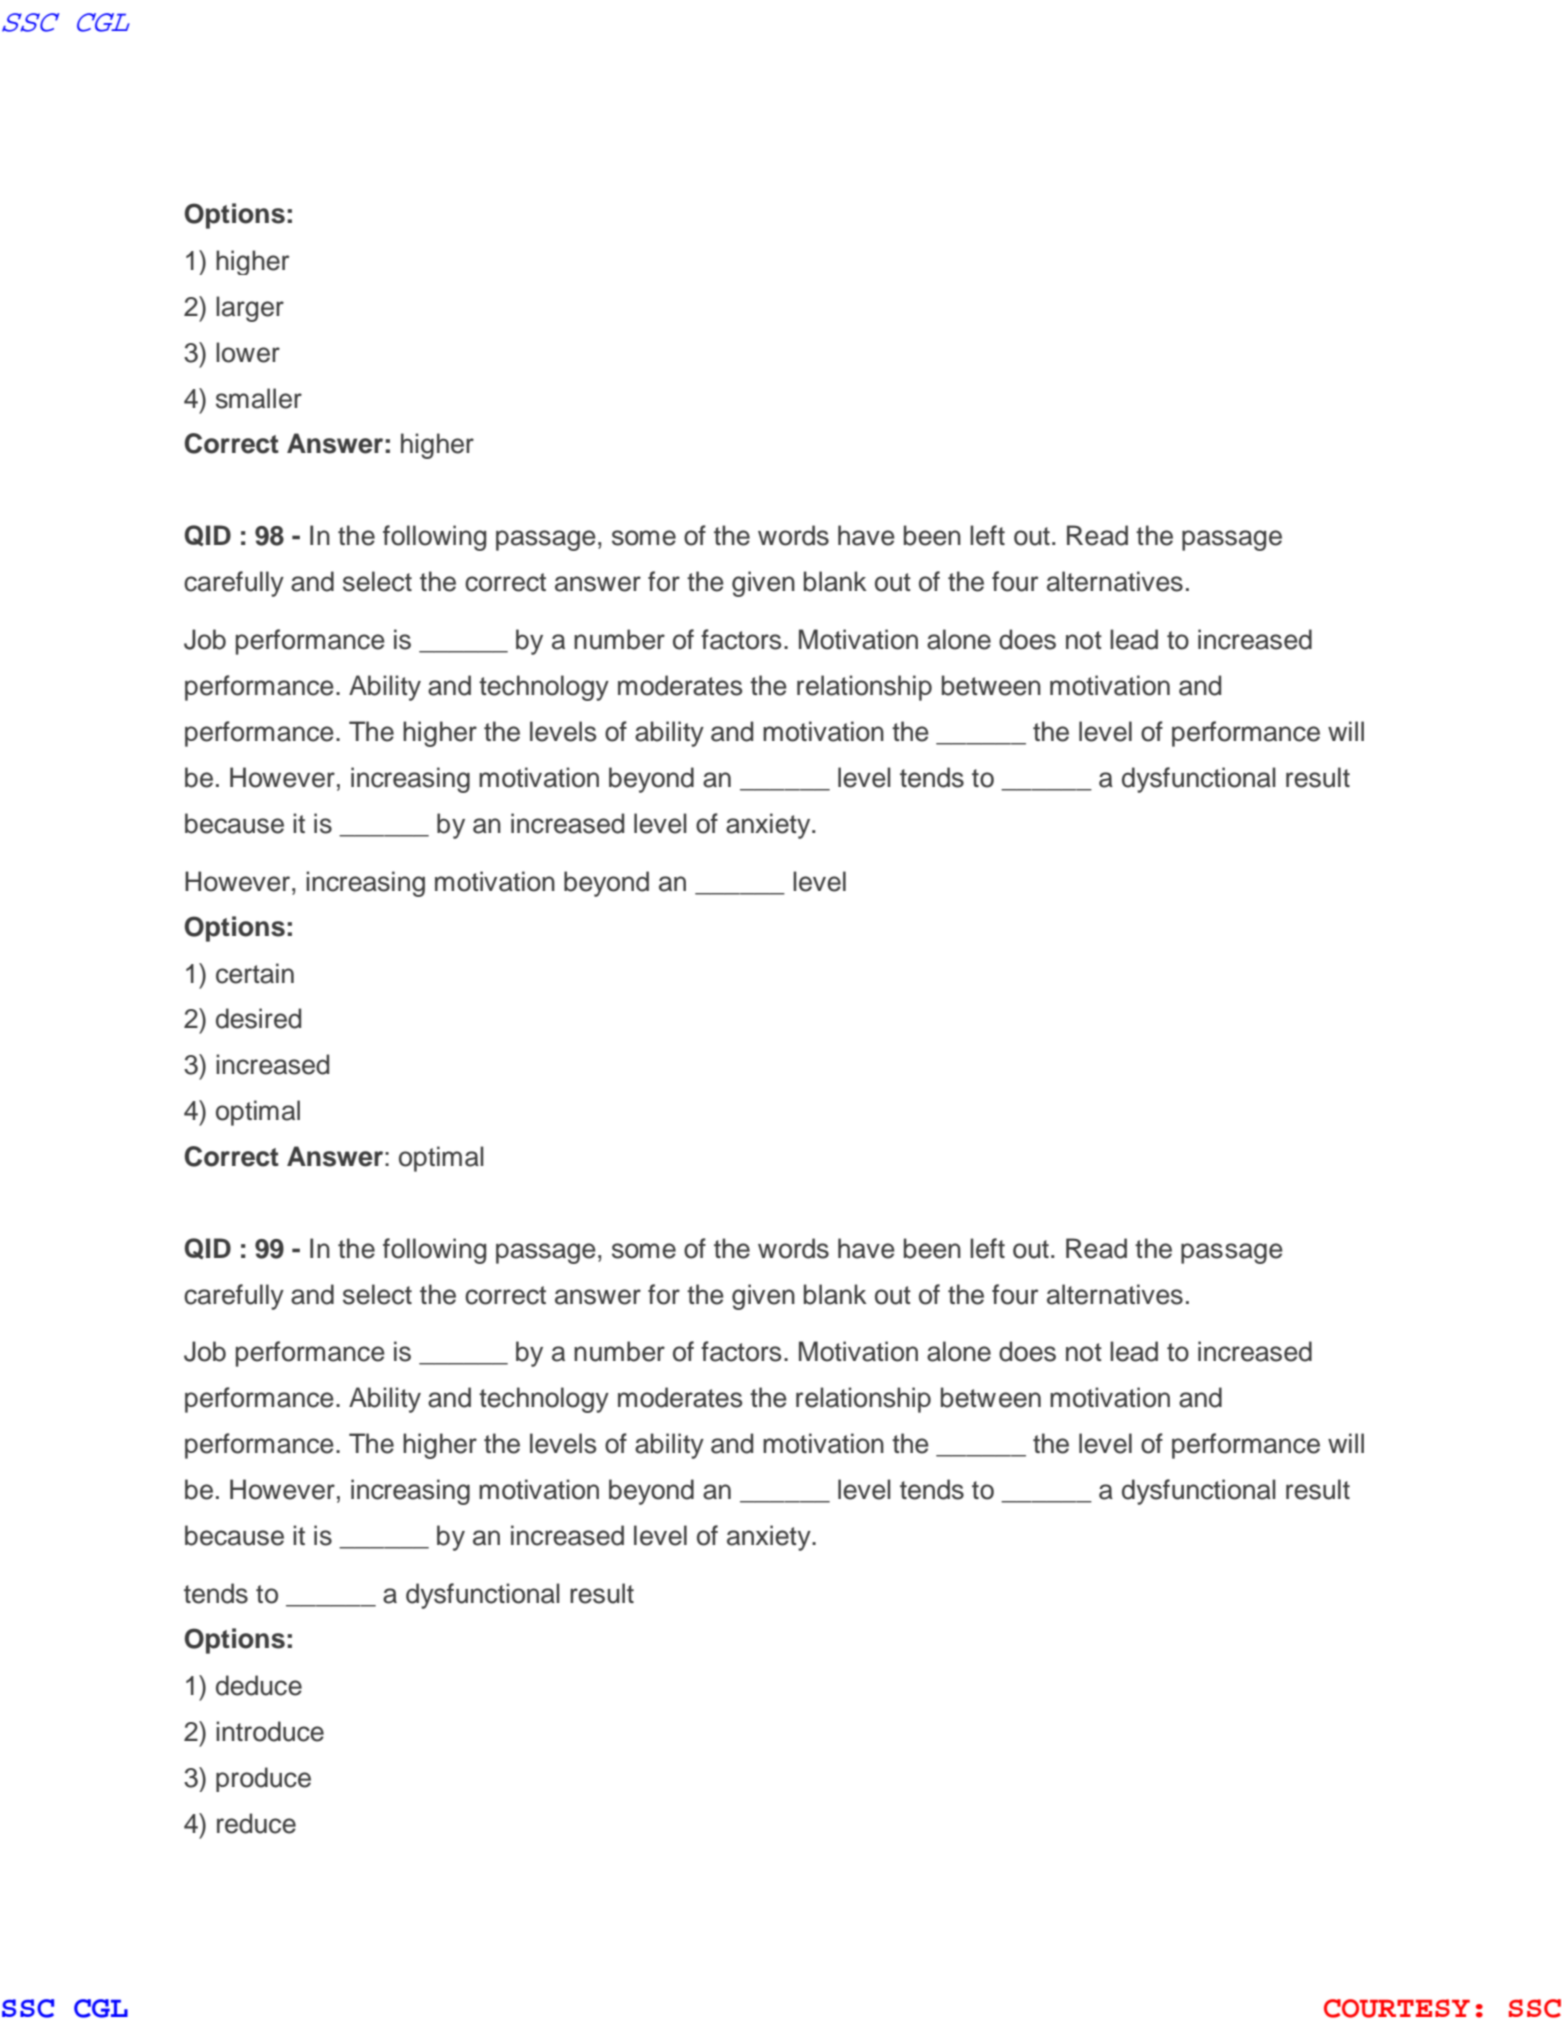 The width and height of the screenshot is (1562, 2022). What do you see at coordinates (259, 398) in the screenshot?
I see `smaller` at bounding box center [259, 398].
